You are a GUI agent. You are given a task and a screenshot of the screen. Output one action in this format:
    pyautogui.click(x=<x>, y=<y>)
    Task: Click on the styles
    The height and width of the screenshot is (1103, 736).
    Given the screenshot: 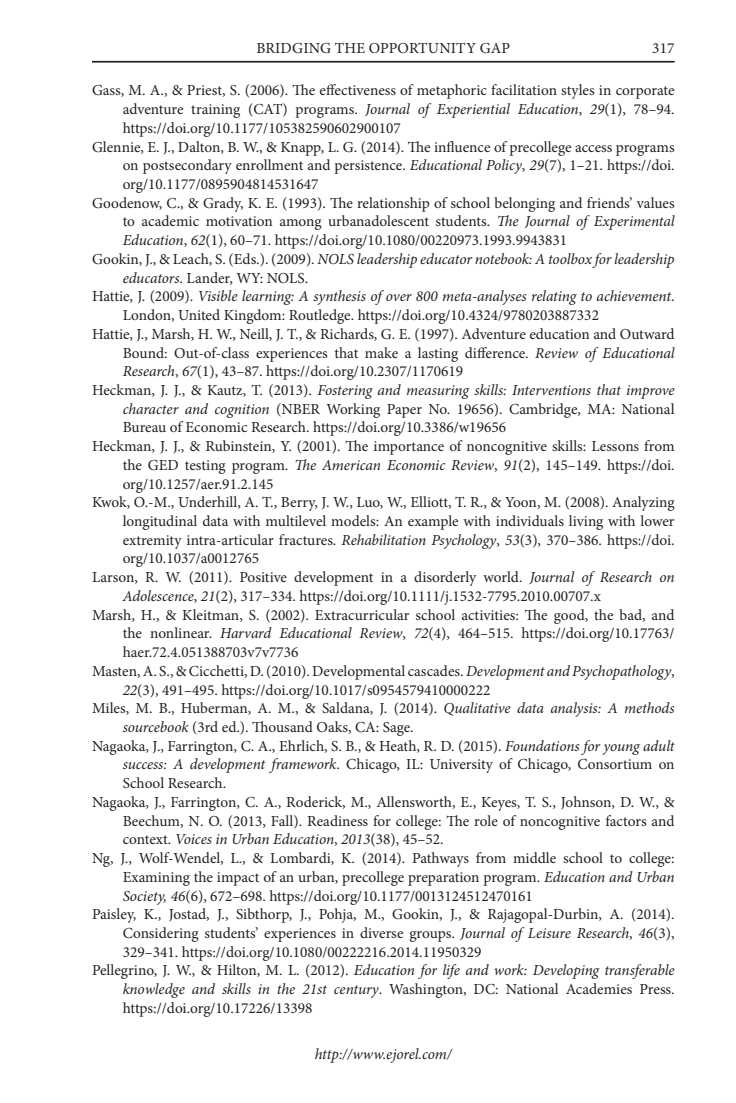 What is the action you would take?
    pyautogui.click(x=577, y=91)
